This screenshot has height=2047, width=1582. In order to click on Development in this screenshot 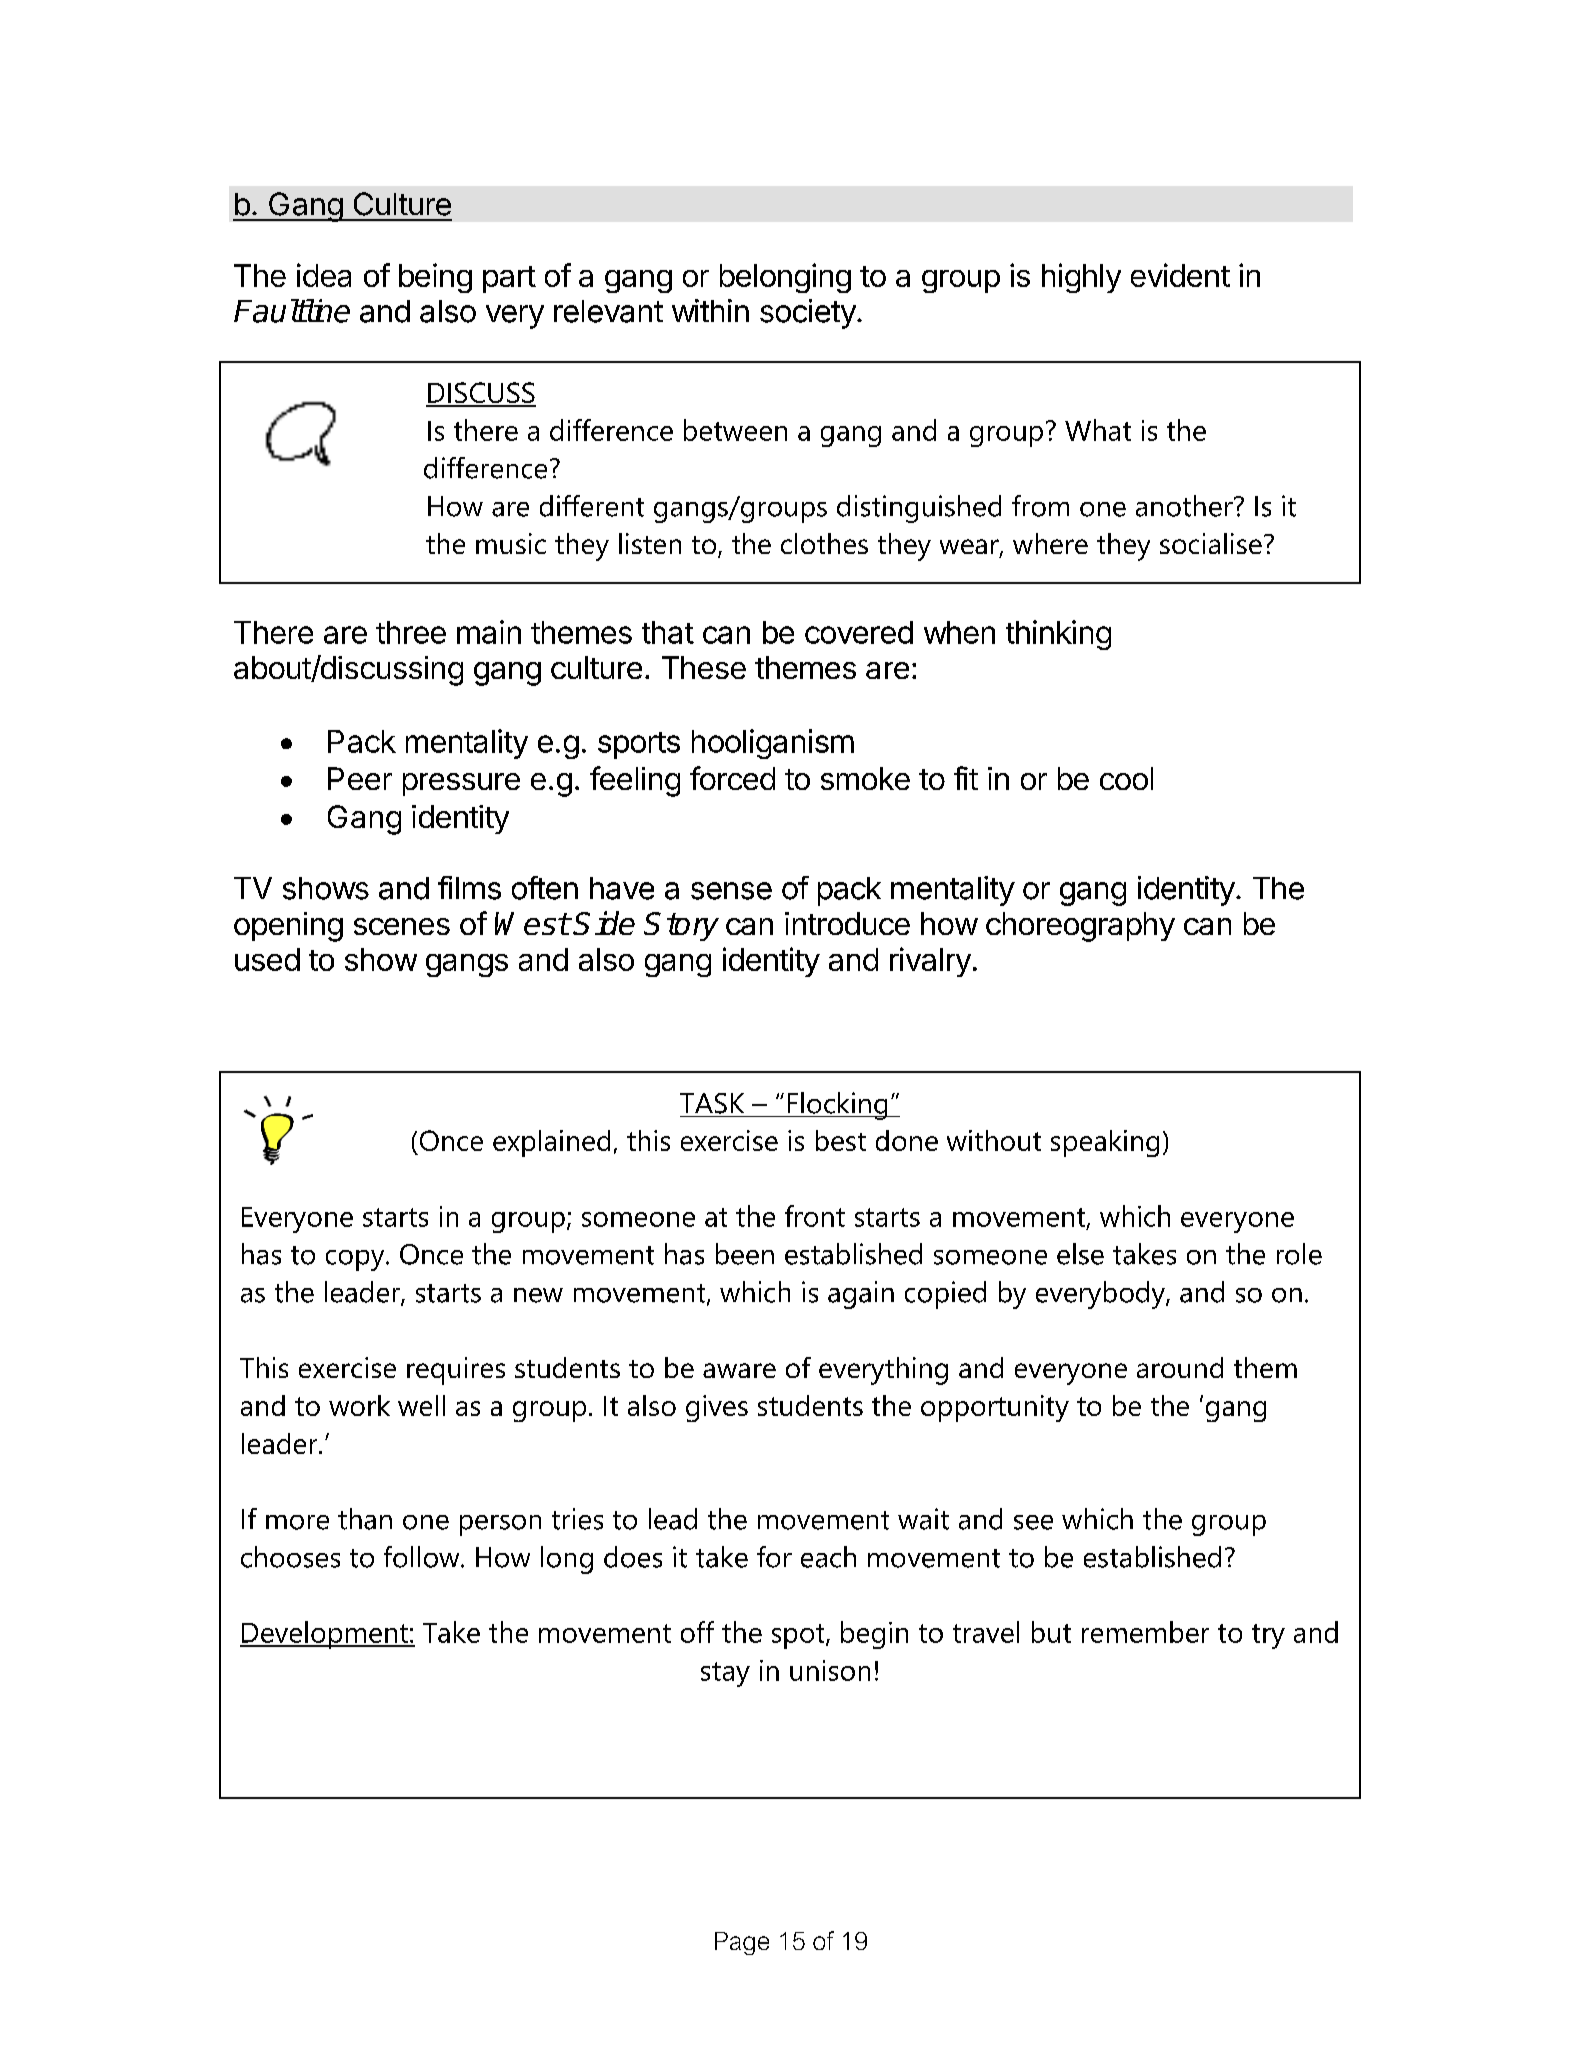, I will do `click(325, 1635)`.
